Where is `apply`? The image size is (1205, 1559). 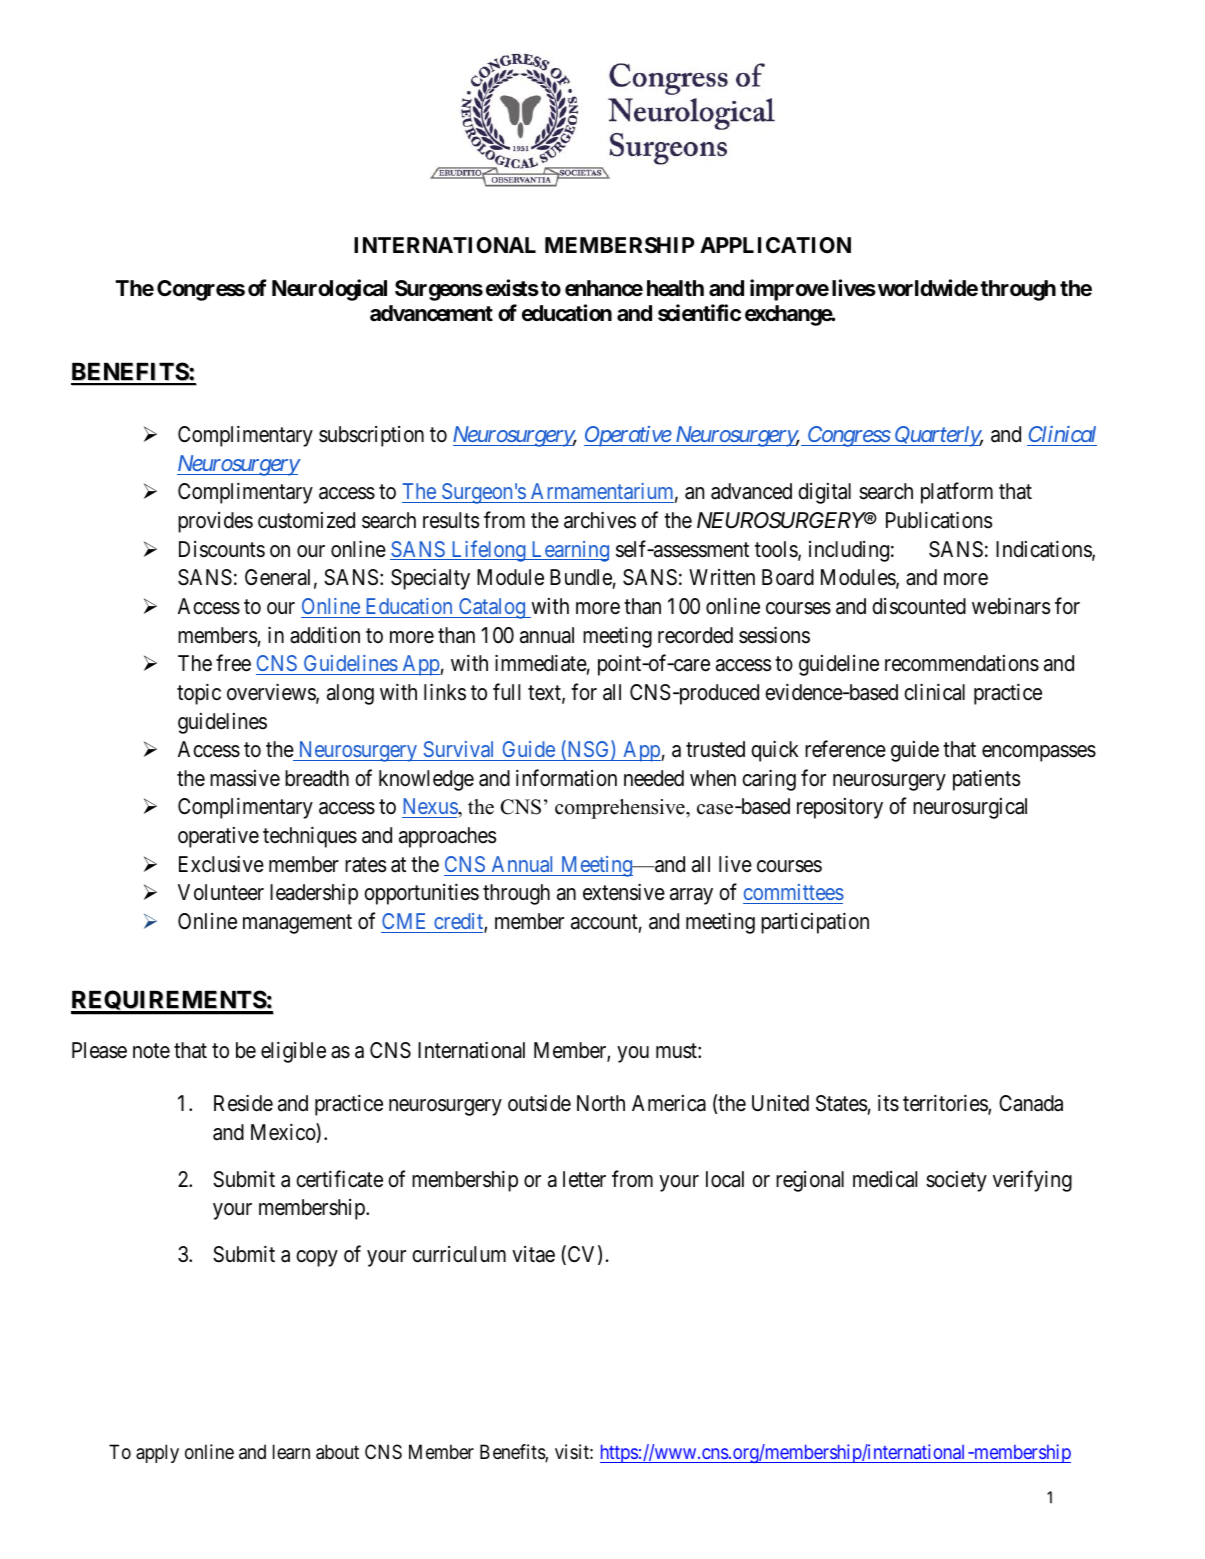
apply is located at coordinates (157, 1453).
